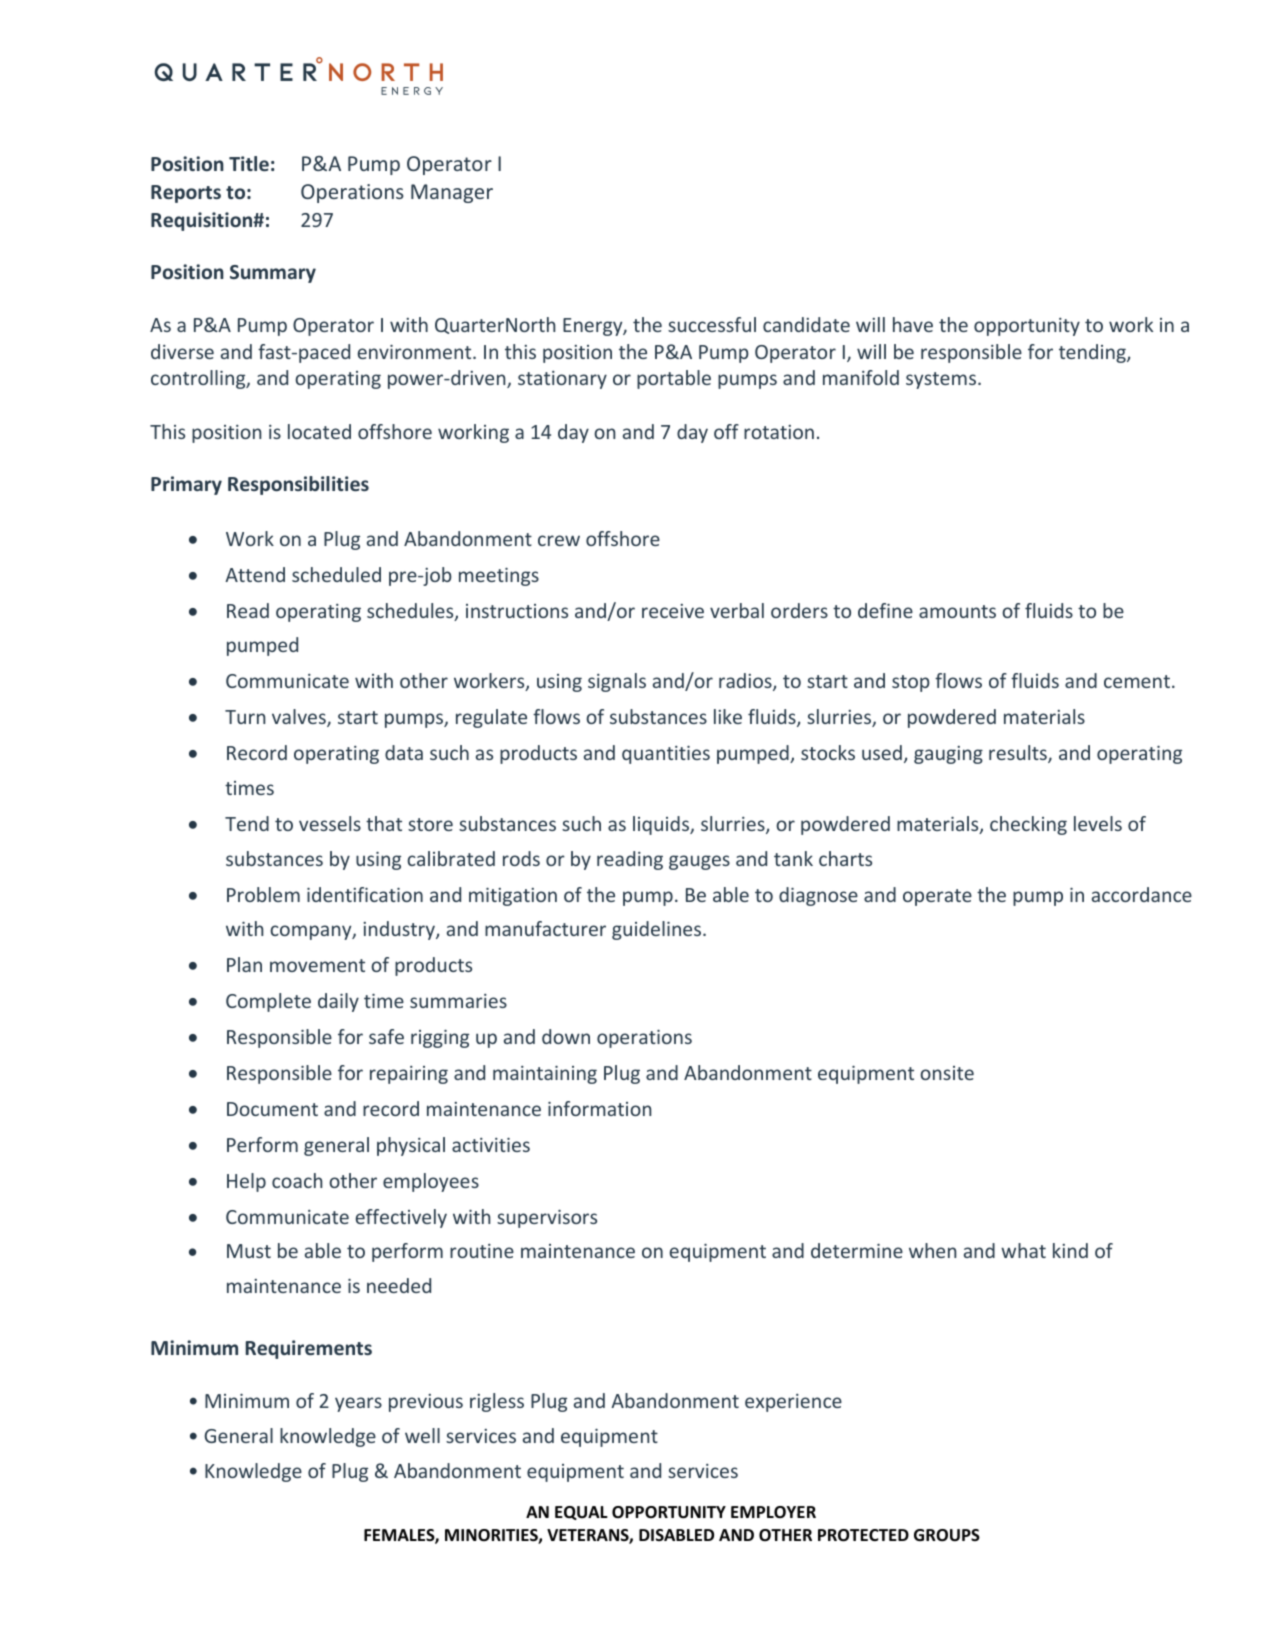 The height and width of the document is (1652, 1277). What do you see at coordinates (599, 1108) in the document?
I see `information` at bounding box center [599, 1108].
